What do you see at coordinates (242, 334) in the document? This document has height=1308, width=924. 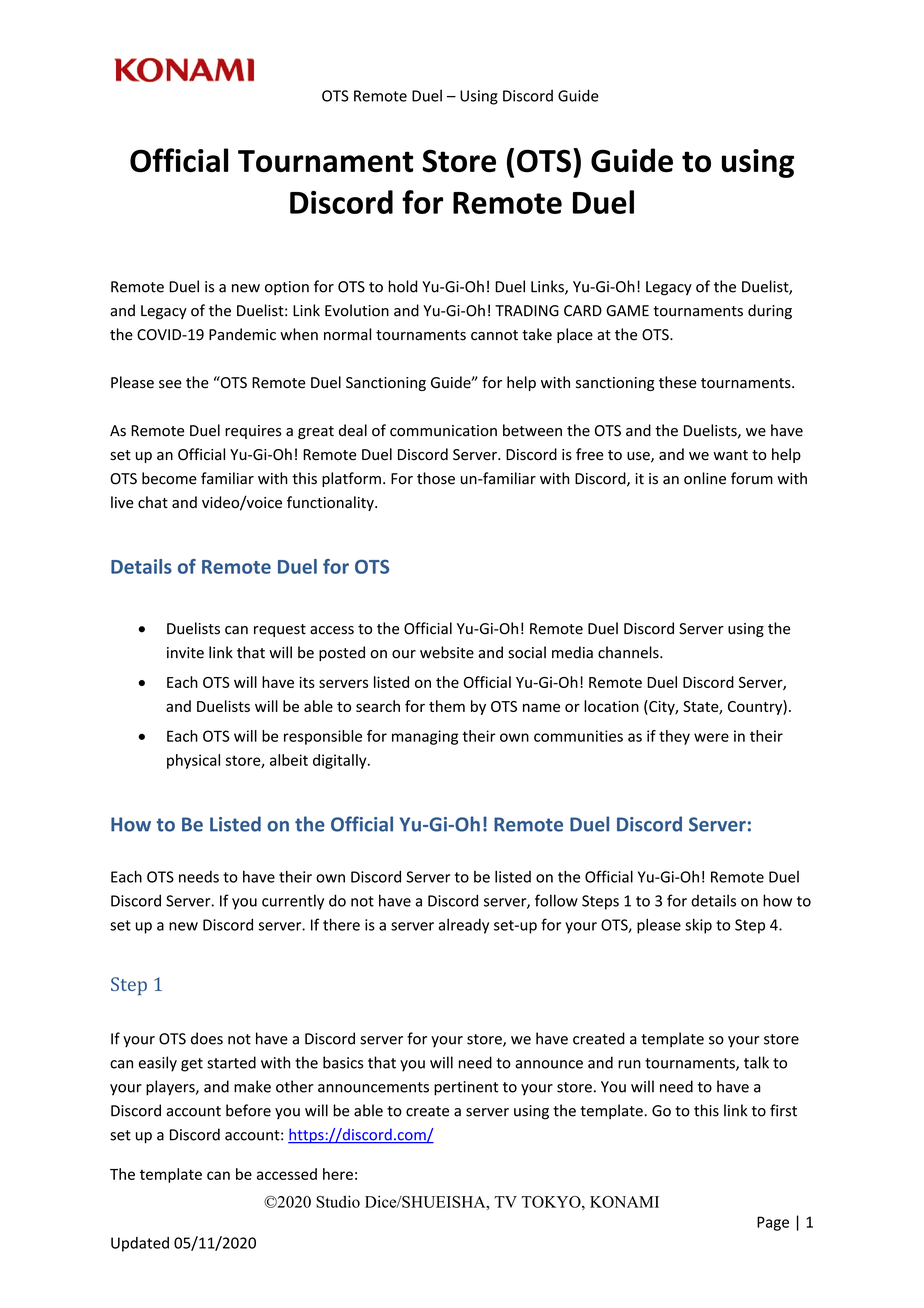 I see `Pandemic` at bounding box center [242, 334].
